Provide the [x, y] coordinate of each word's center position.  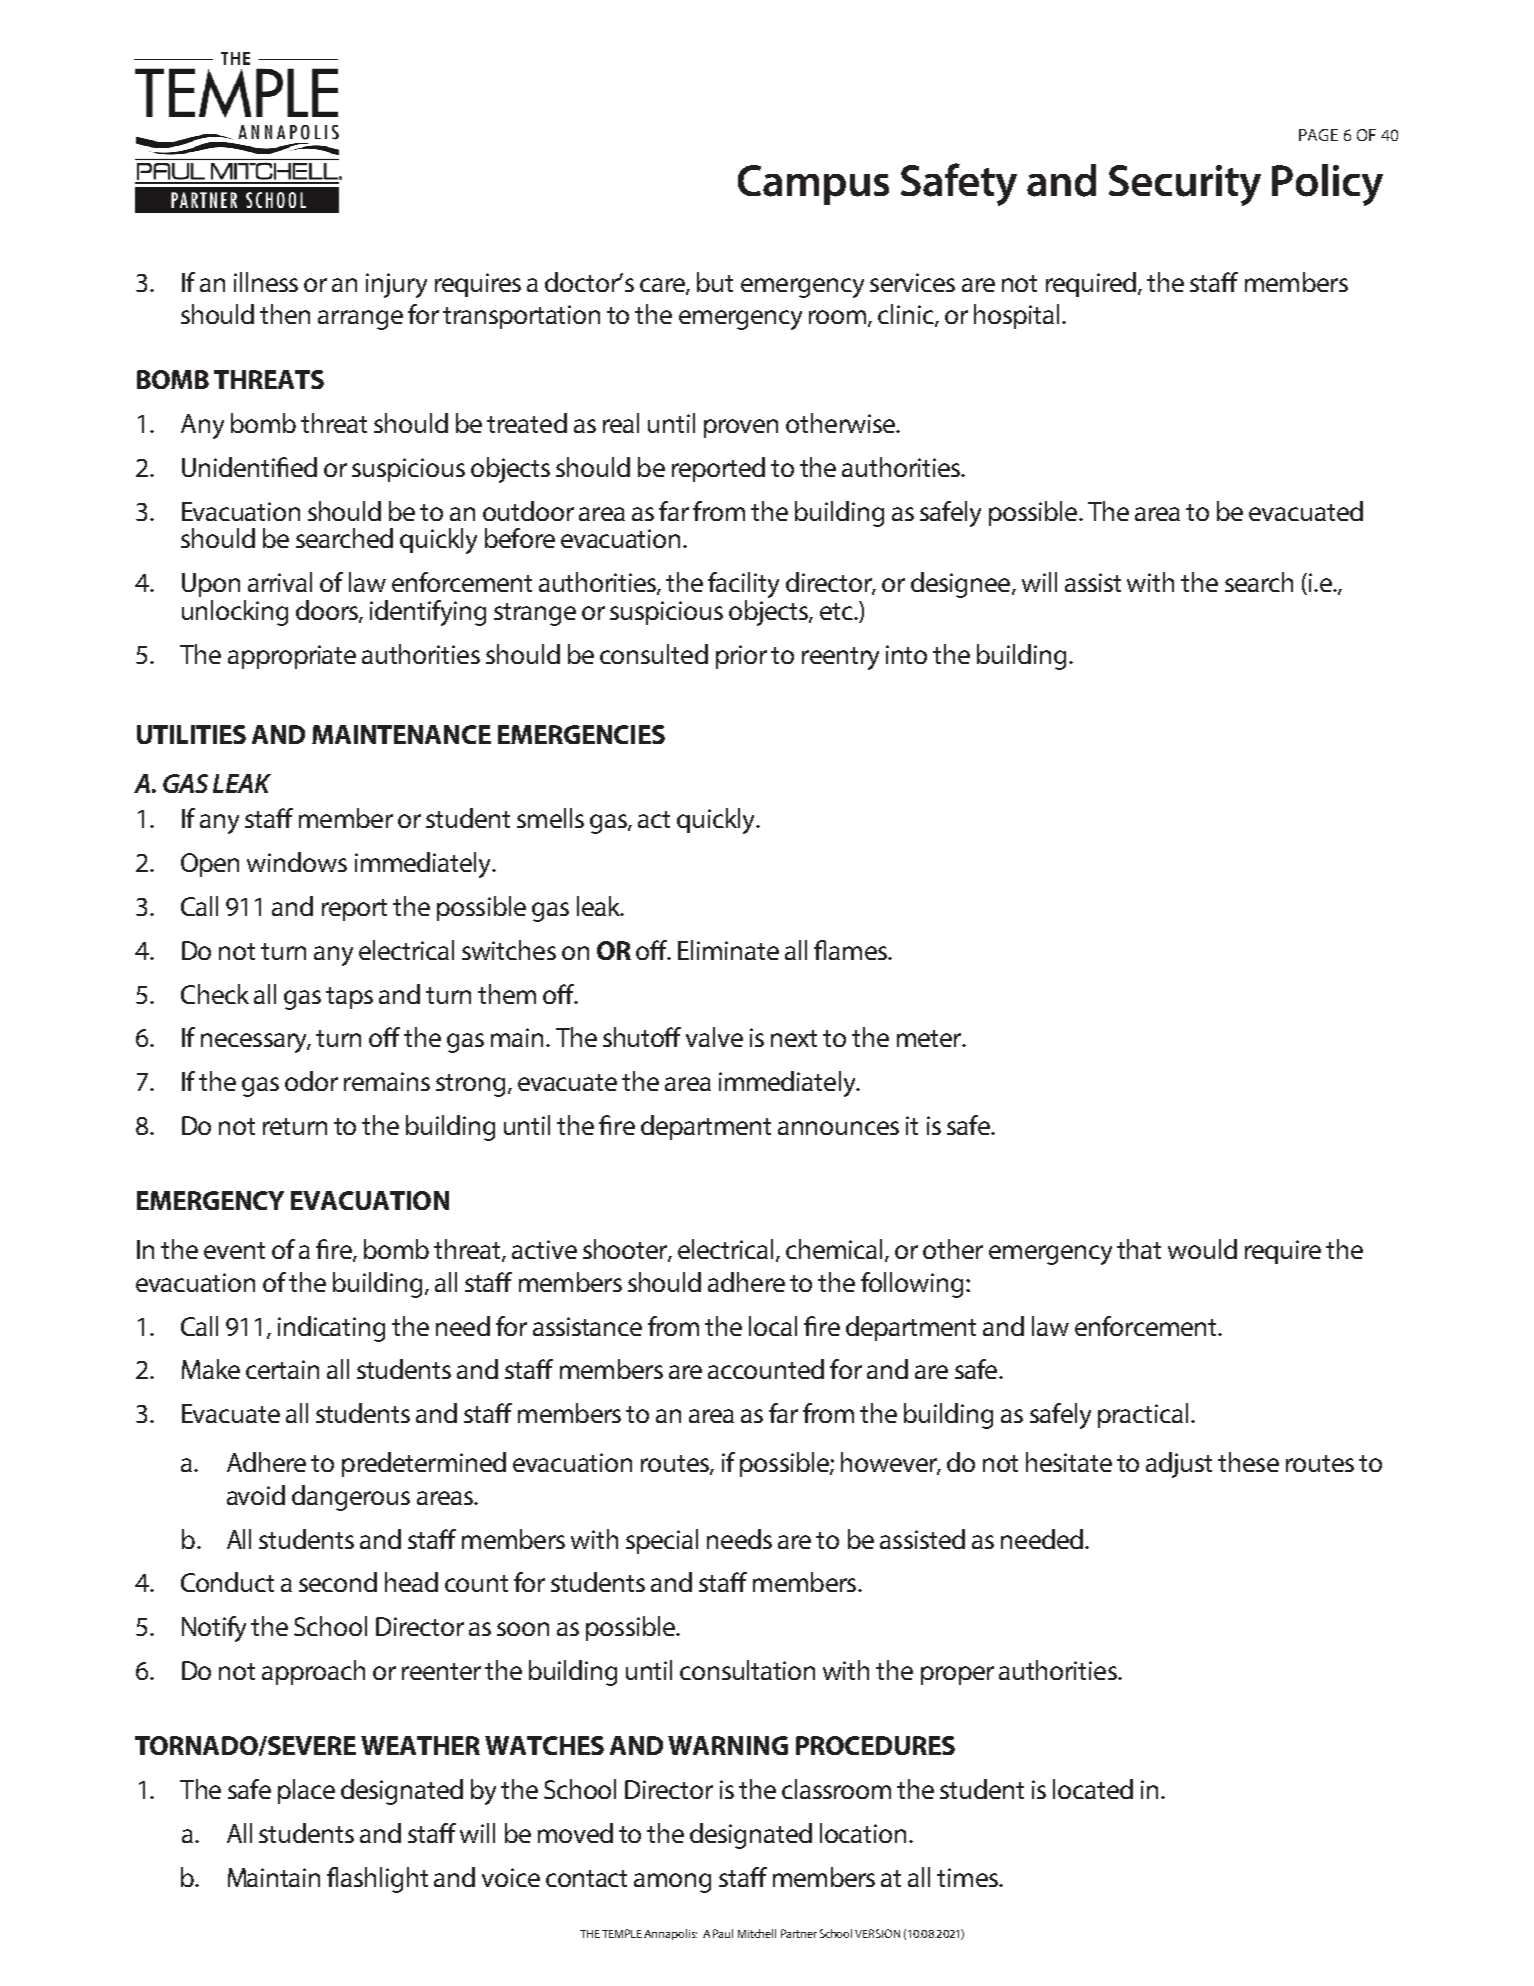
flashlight [377, 1880]
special [662, 1541]
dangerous [351, 1498]
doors [328, 611]
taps [349, 998]
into [906, 654]
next [794, 1038]
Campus [813, 185]
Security [1185, 185]
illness [266, 282]
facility [743, 586]
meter [930, 1038]
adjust [1179, 1465]
